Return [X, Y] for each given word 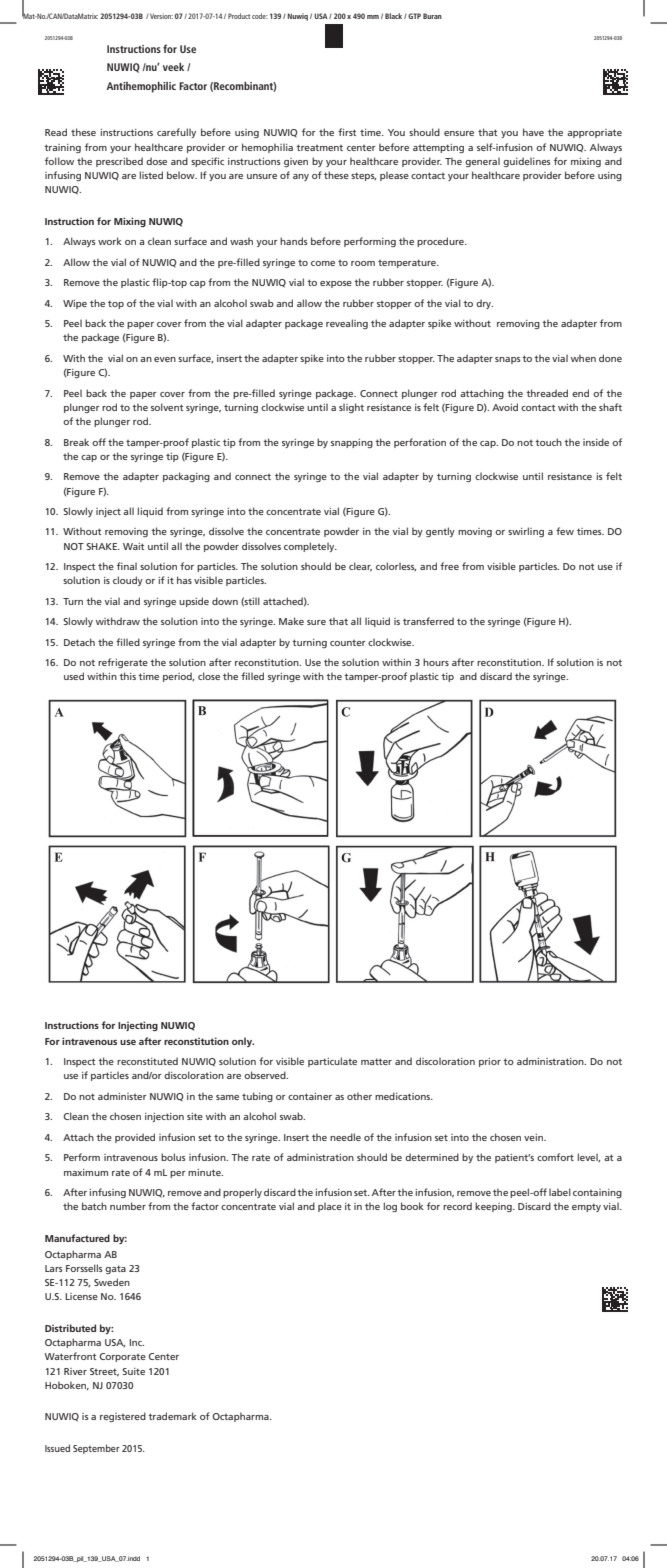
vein [534, 1137]
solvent [167, 407]
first [347, 132]
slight [351, 408]
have [533, 132]
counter [348, 643]
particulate [332, 1062]
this [127, 676]
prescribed [119, 162]
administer [122, 1096]
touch [548, 442]
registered [123, 1417]
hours [436, 662]
